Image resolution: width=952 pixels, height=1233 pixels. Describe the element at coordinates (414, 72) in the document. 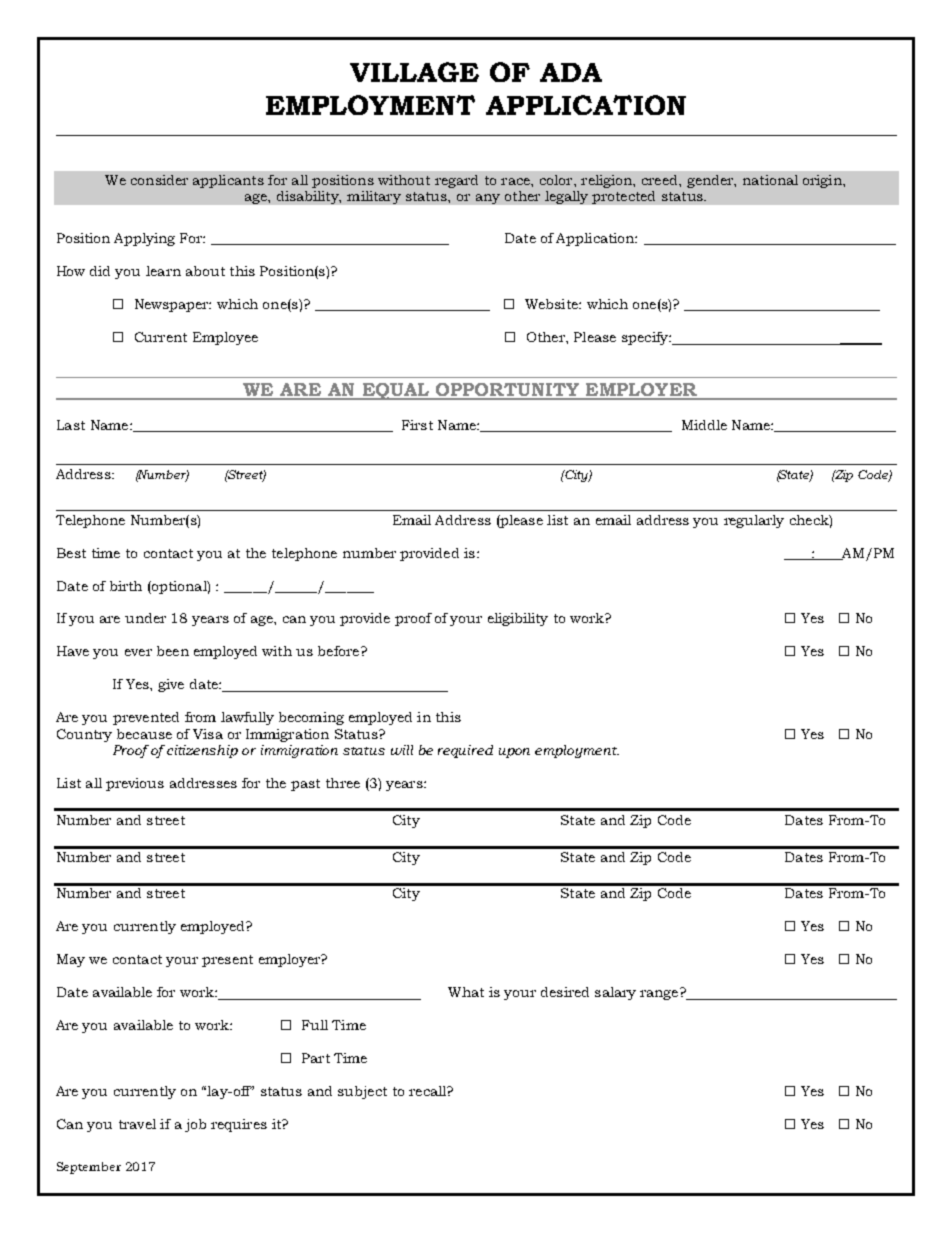

I see `VILLAGE` at that location.
